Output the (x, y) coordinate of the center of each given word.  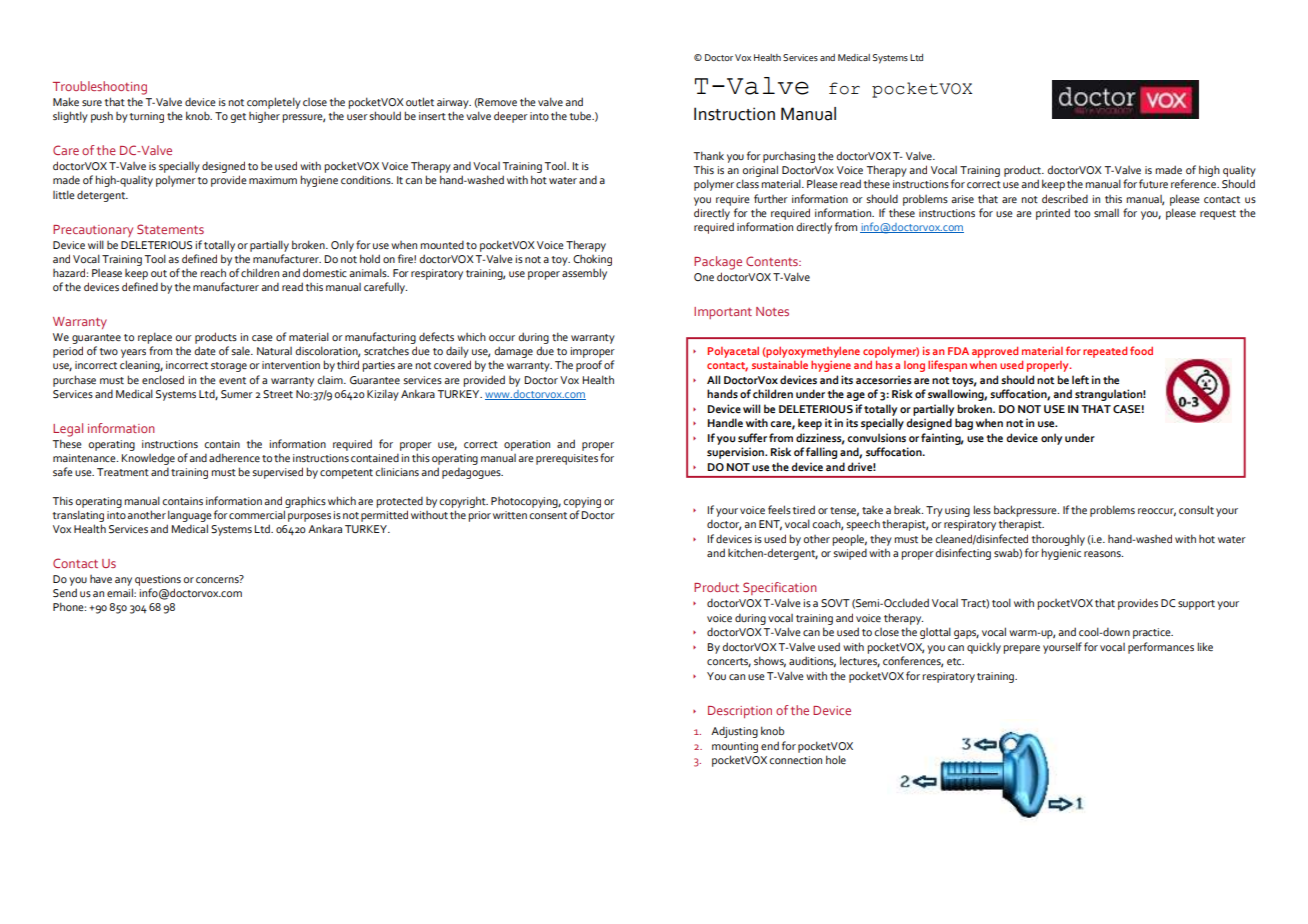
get (238, 118)
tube (582, 116)
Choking (592, 260)
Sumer (237, 394)
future (1153, 183)
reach (213, 272)
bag (964, 424)
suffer (752, 437)
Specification (780, 588)
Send (65, 593)
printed (1053, 214)
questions (158, 580)
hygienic (1061, 554)
